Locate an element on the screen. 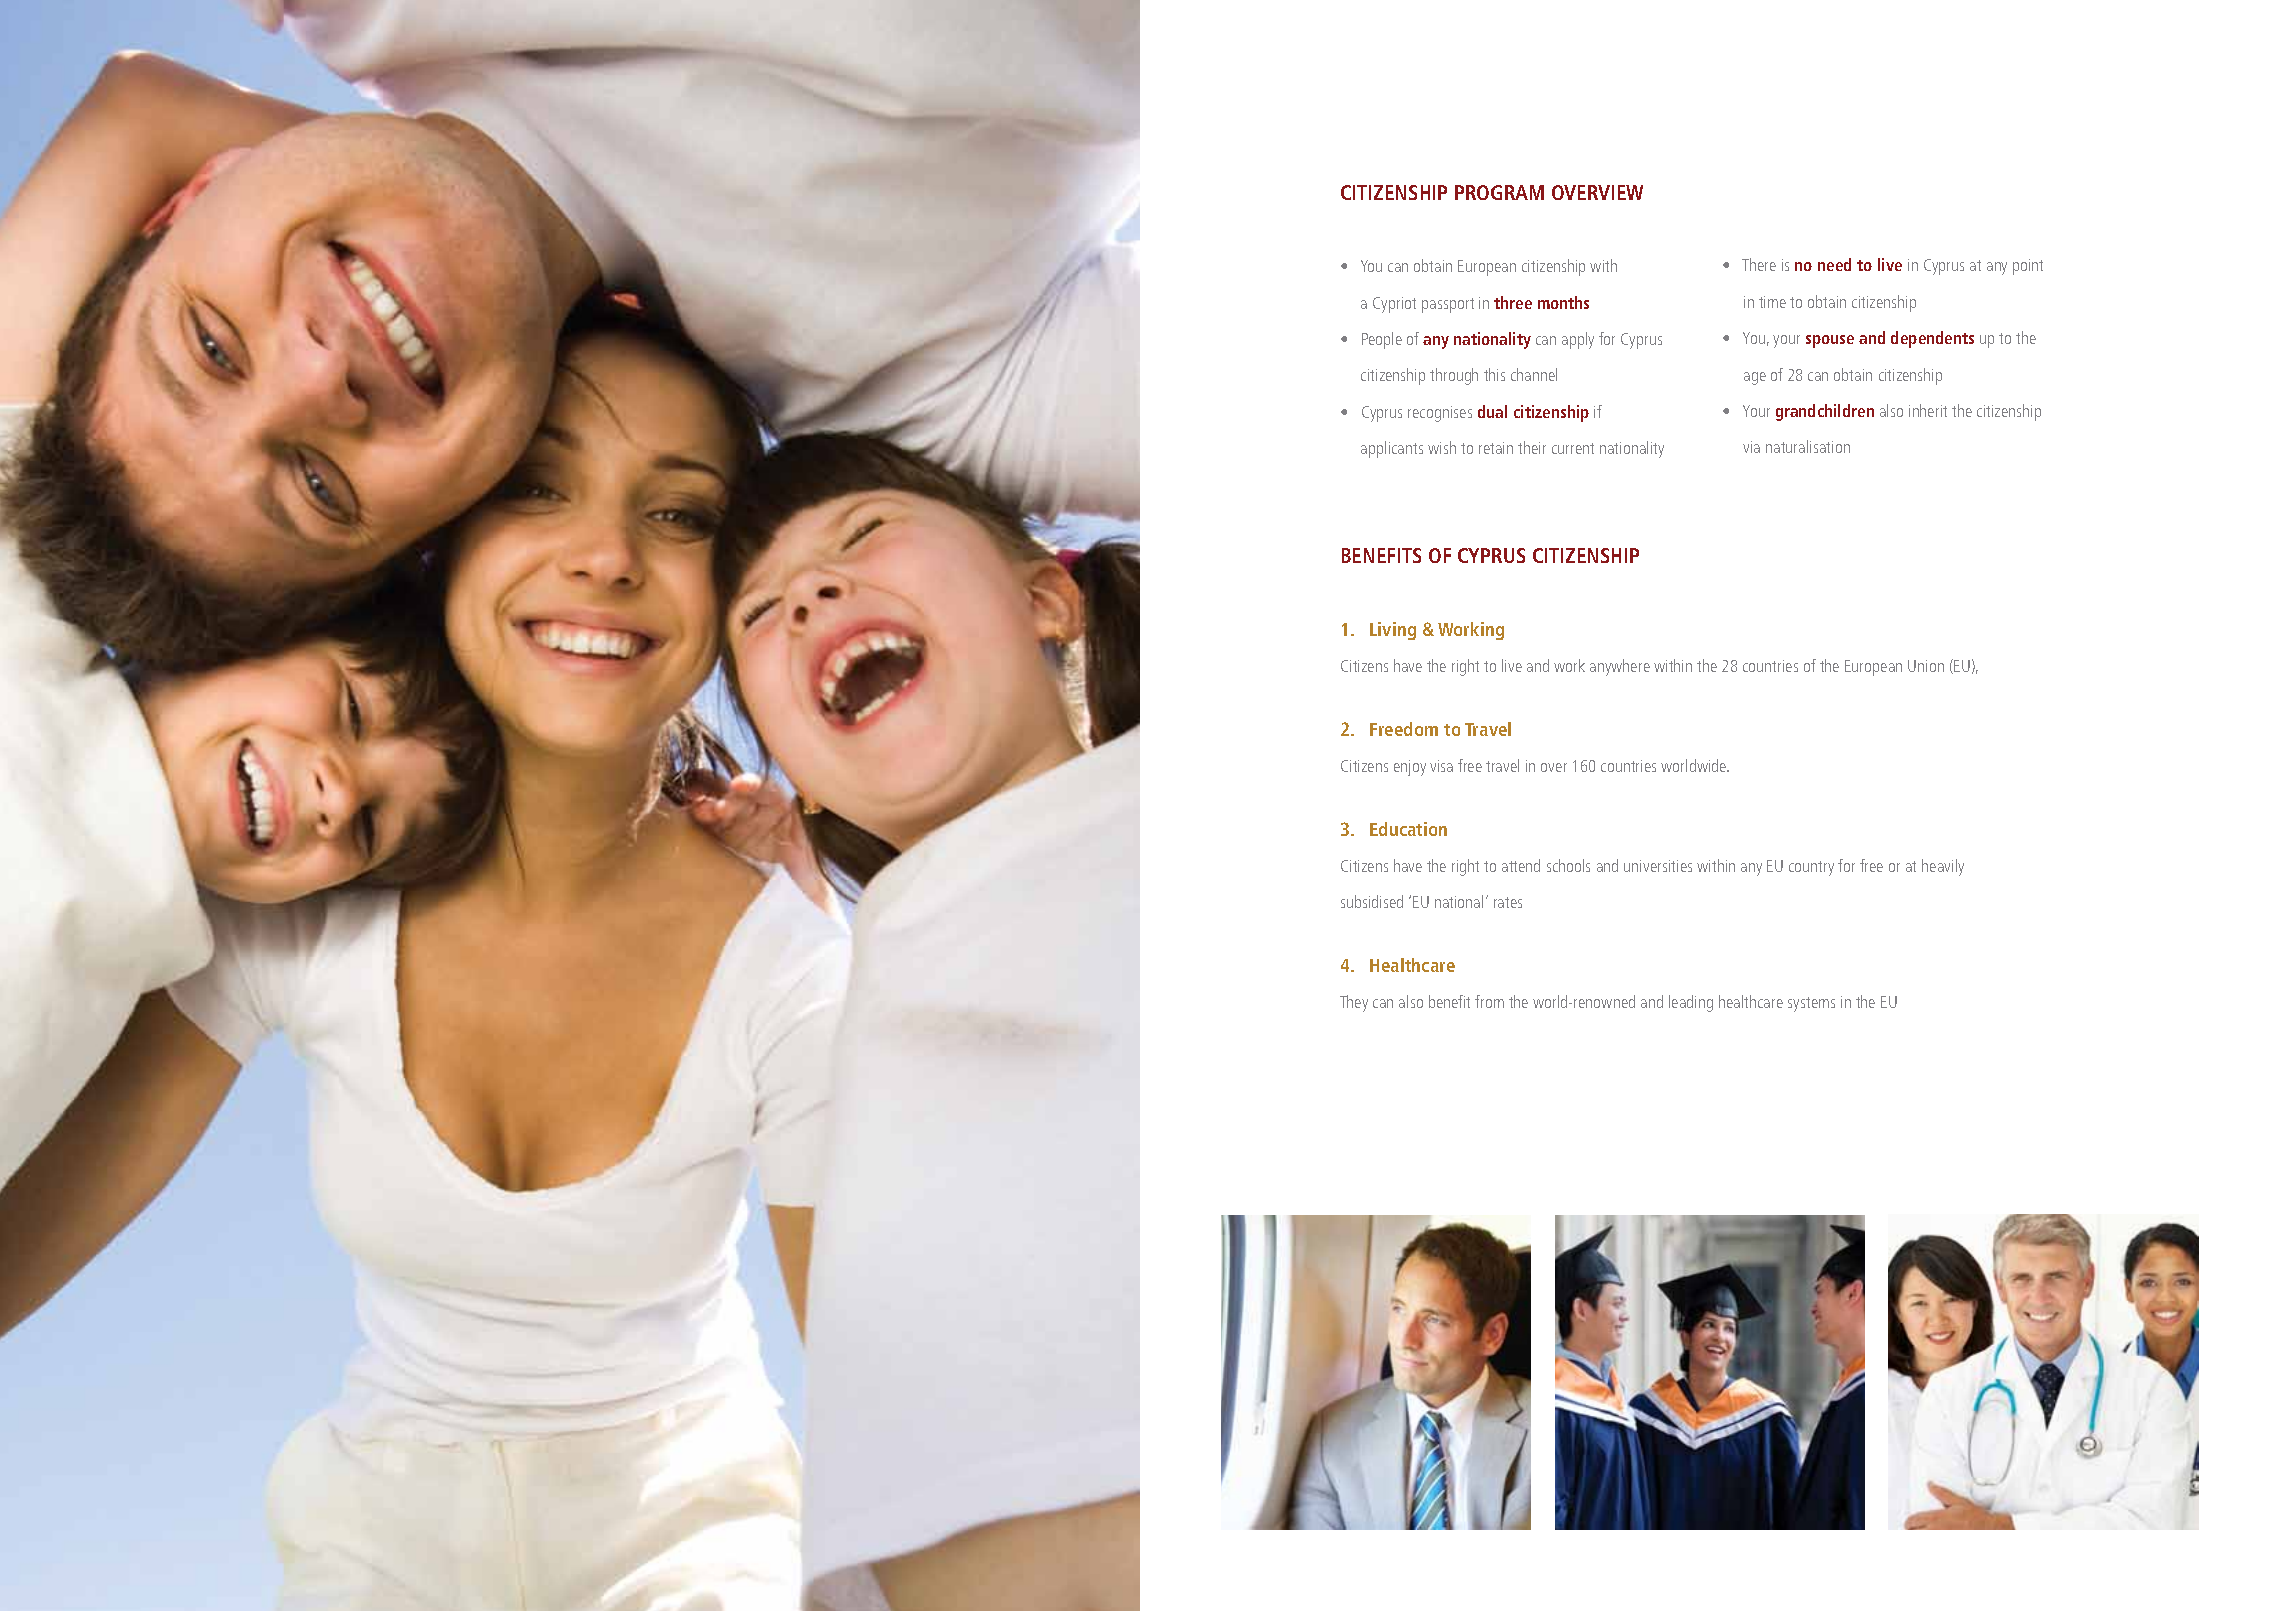 This screenshot has height=1611, width=2279. Living is located at coordinates (1393, 631).
